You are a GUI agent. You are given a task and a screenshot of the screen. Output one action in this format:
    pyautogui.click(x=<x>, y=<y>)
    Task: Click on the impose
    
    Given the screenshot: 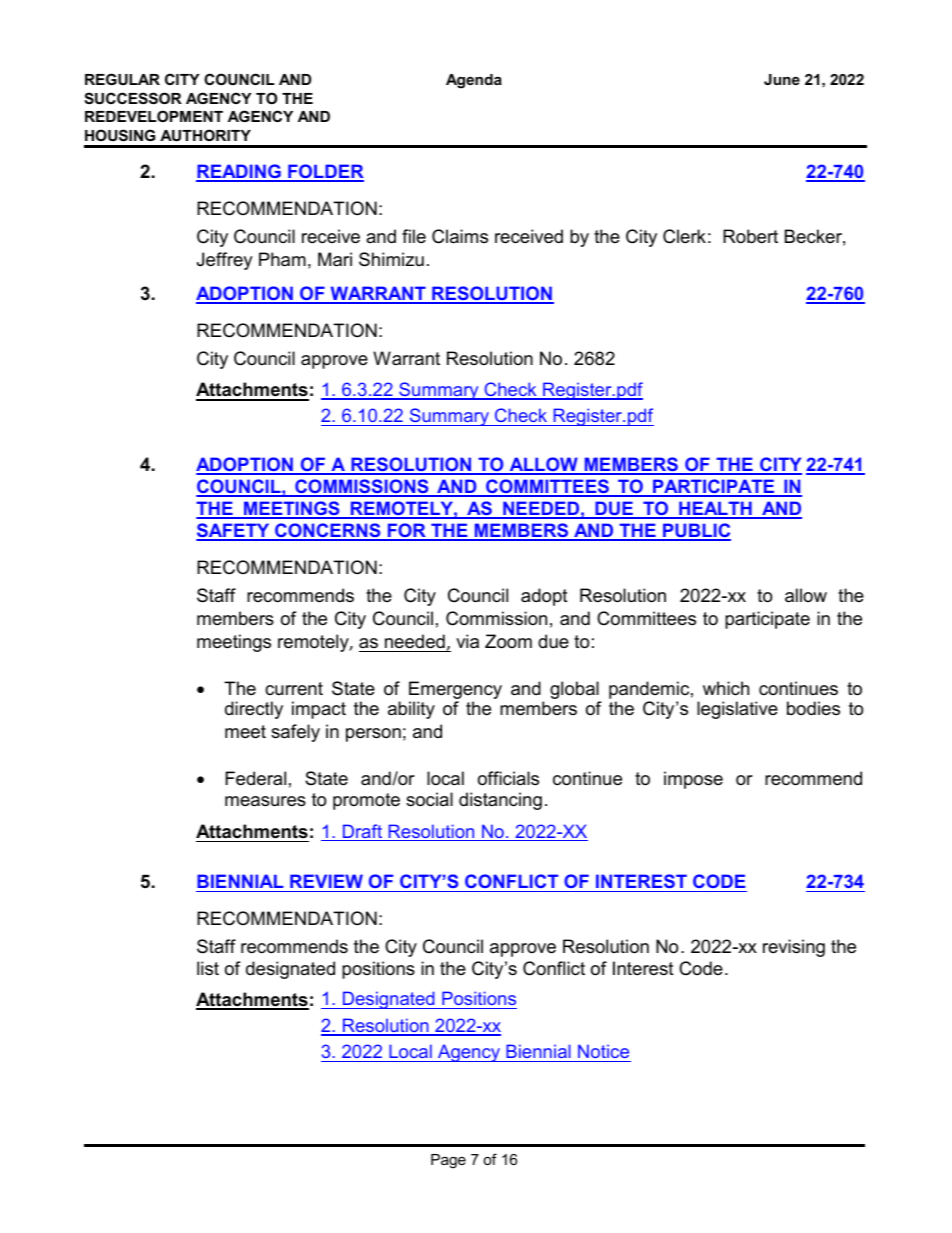 What is the action you would take?
    pyautogui.click(x=693, y=780)
